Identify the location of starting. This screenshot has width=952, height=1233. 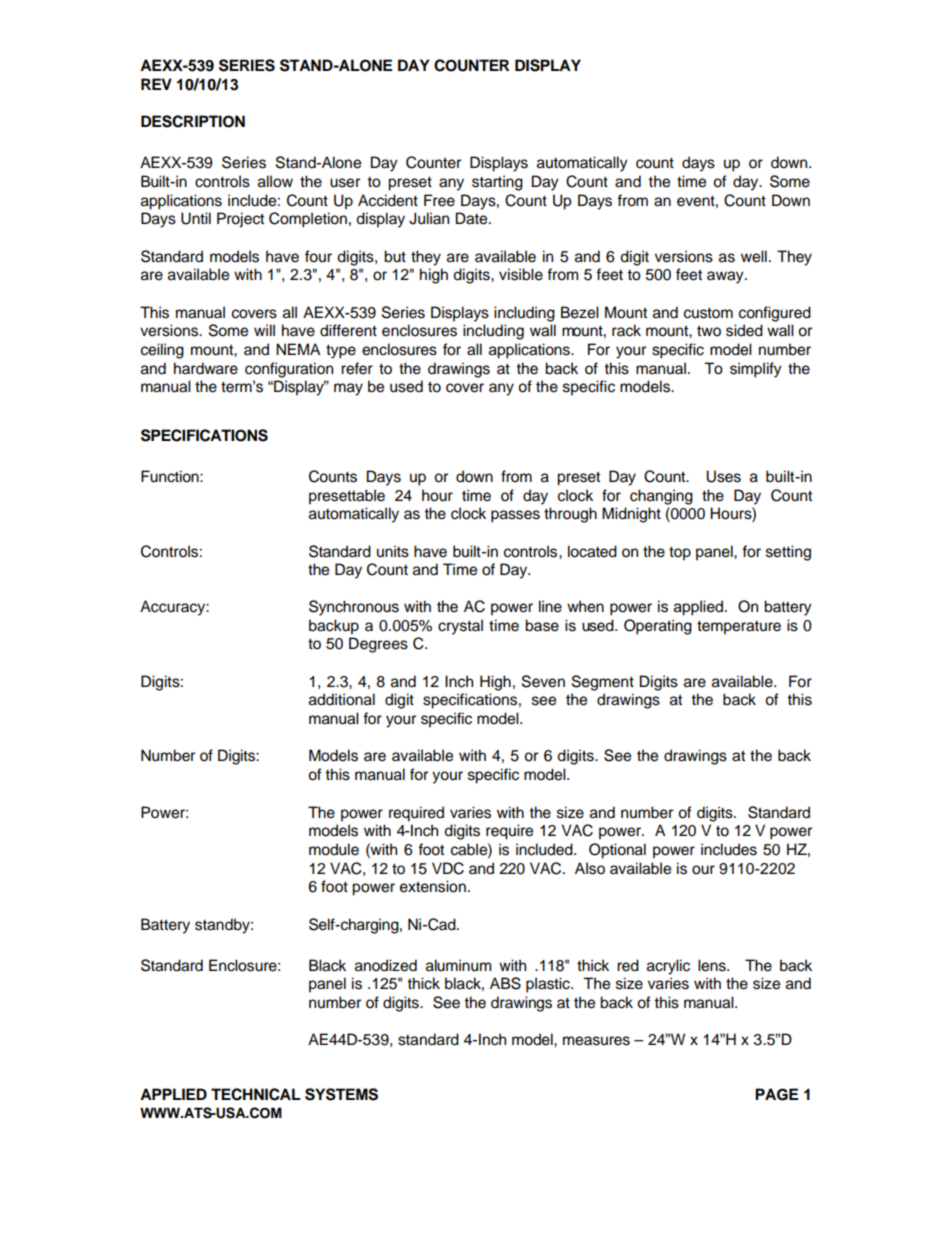
(497, 183).
